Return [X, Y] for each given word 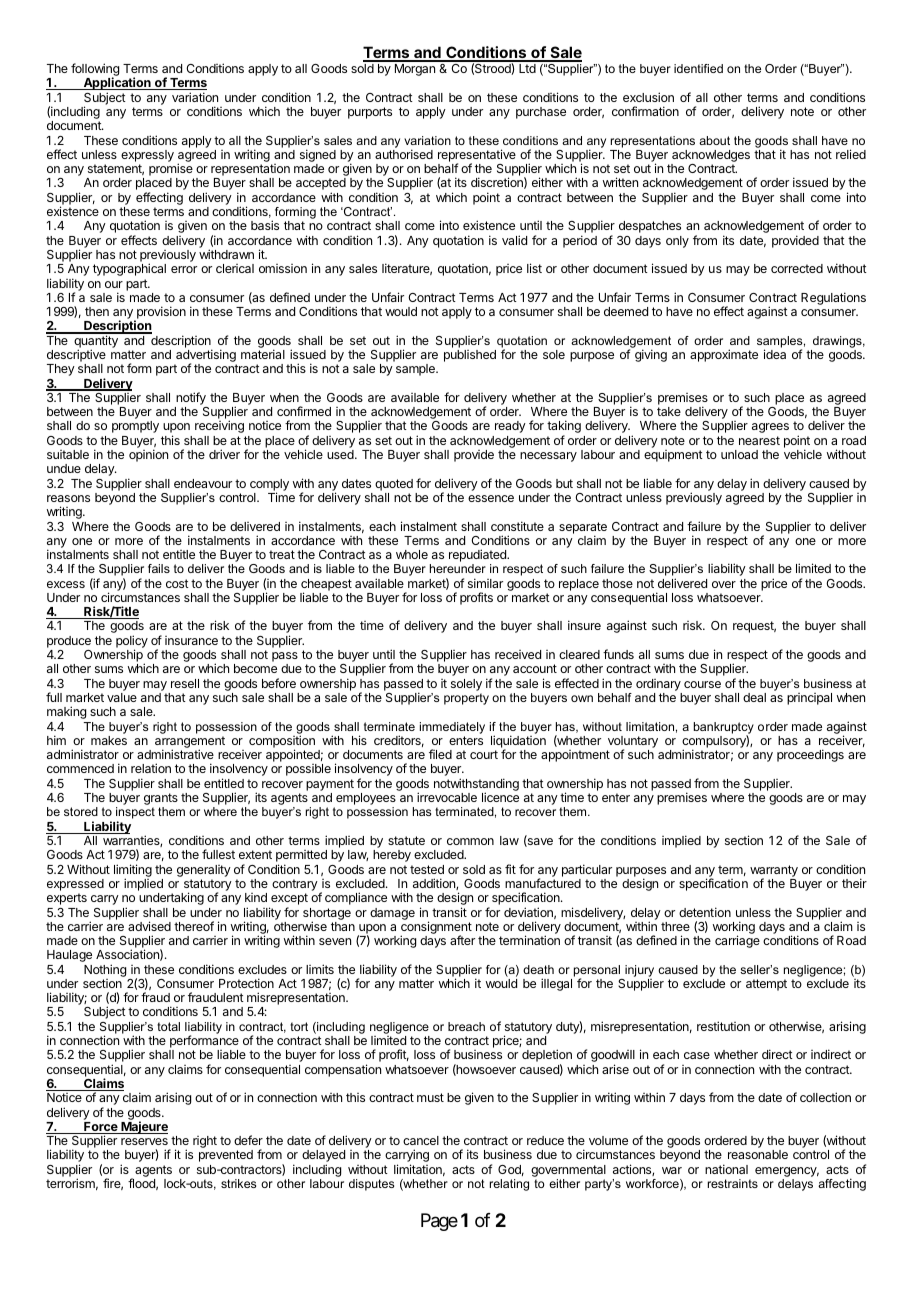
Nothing [105, 970]
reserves [144, 1141]
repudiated [478, 557]
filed [440, 754]
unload [739, 454]
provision [160, 314]
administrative [175, 754]
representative [477, 156]
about [714, 140]
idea [775, 354]
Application [117, 85]
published [470, 356]
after [462, 940]
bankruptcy [724, 729]
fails [159, 568]
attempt [766, 985]
